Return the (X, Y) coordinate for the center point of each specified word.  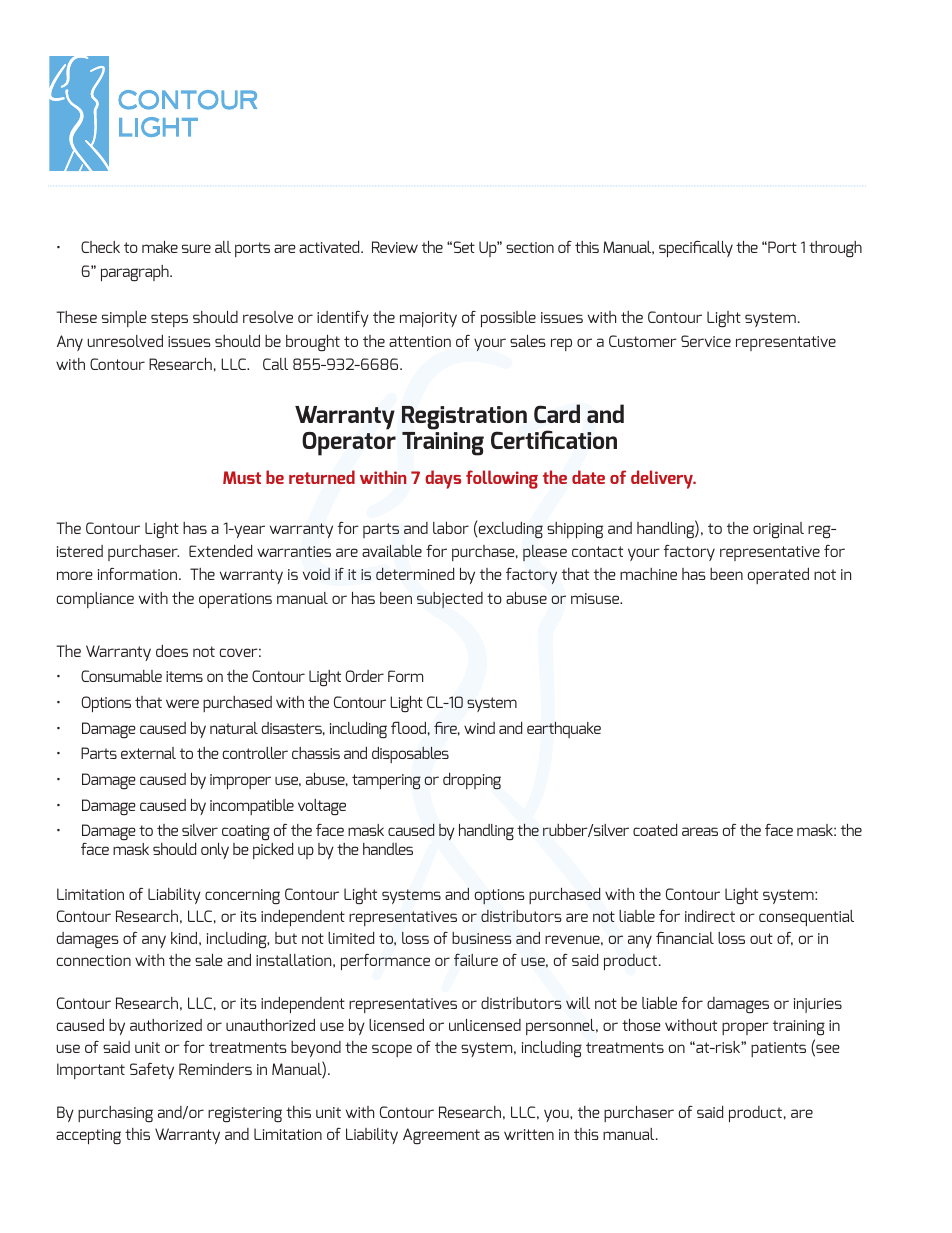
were (182, 703)
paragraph (136, 273)
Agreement (441, 1136)
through (835, 249)
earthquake (564, 730)
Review (395, 247)
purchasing (115, 1114)
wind (479, 728)
